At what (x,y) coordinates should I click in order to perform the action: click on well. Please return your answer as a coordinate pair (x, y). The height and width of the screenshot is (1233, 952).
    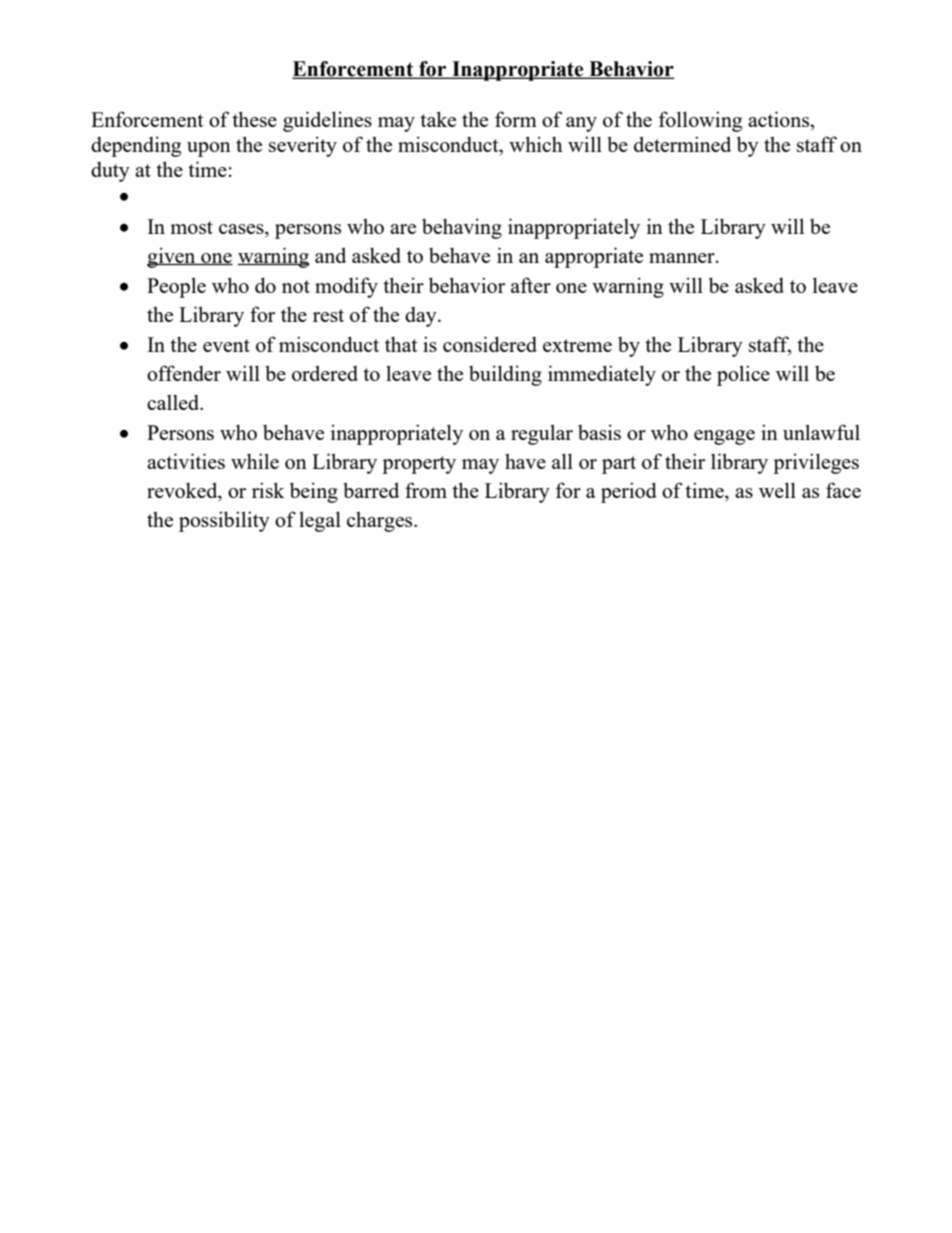
    Looking at the image, I should click on (777, 490).
